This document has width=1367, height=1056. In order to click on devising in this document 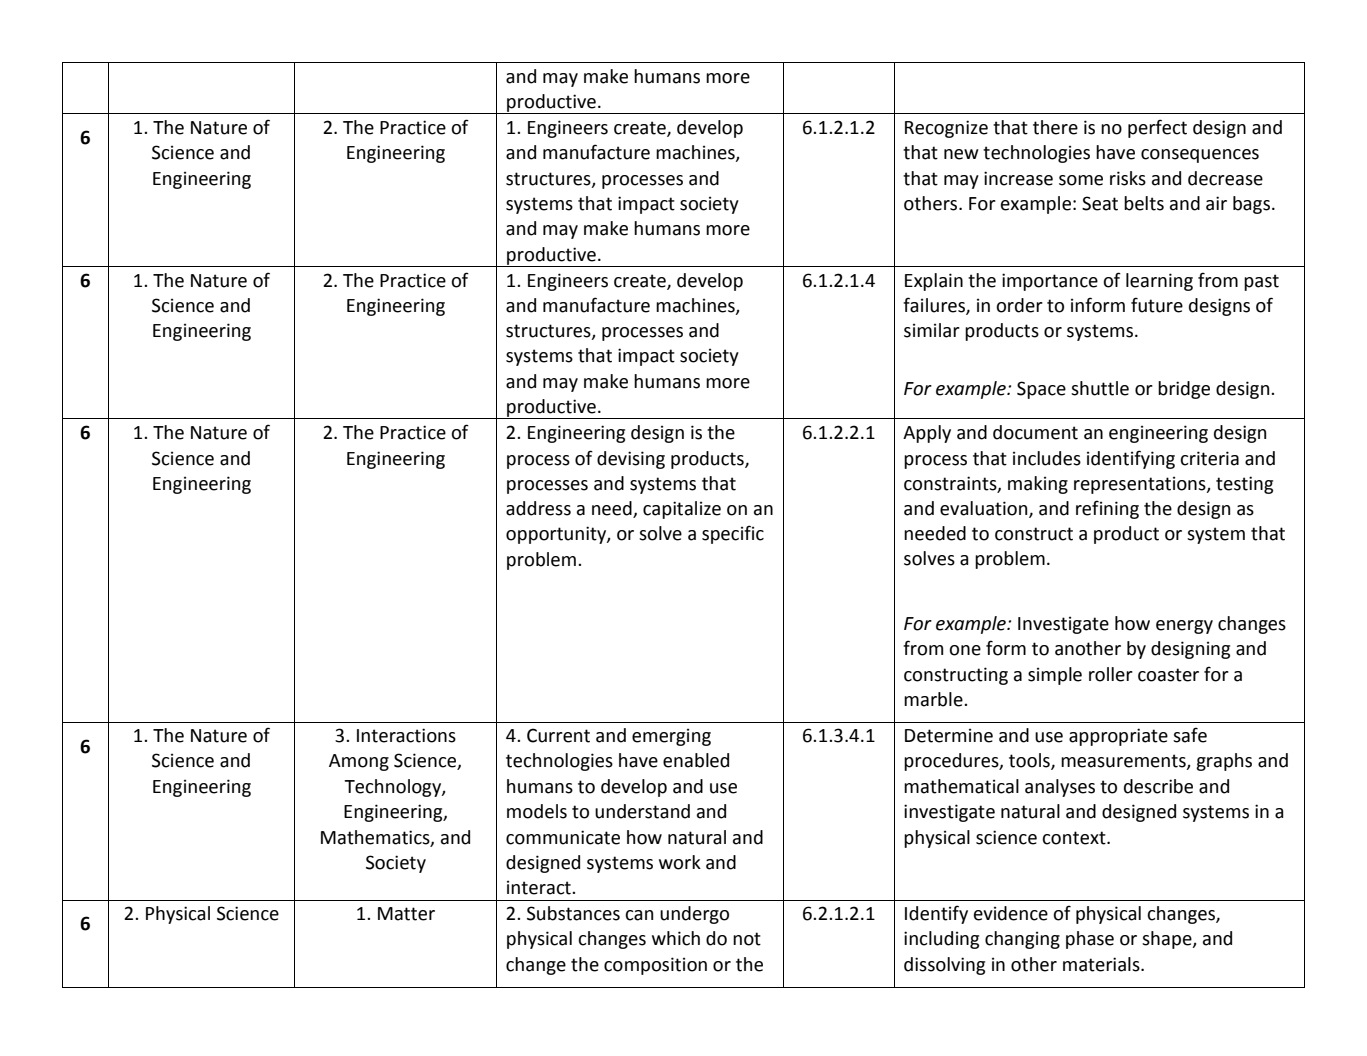, I will do `click(631, 460)`.
